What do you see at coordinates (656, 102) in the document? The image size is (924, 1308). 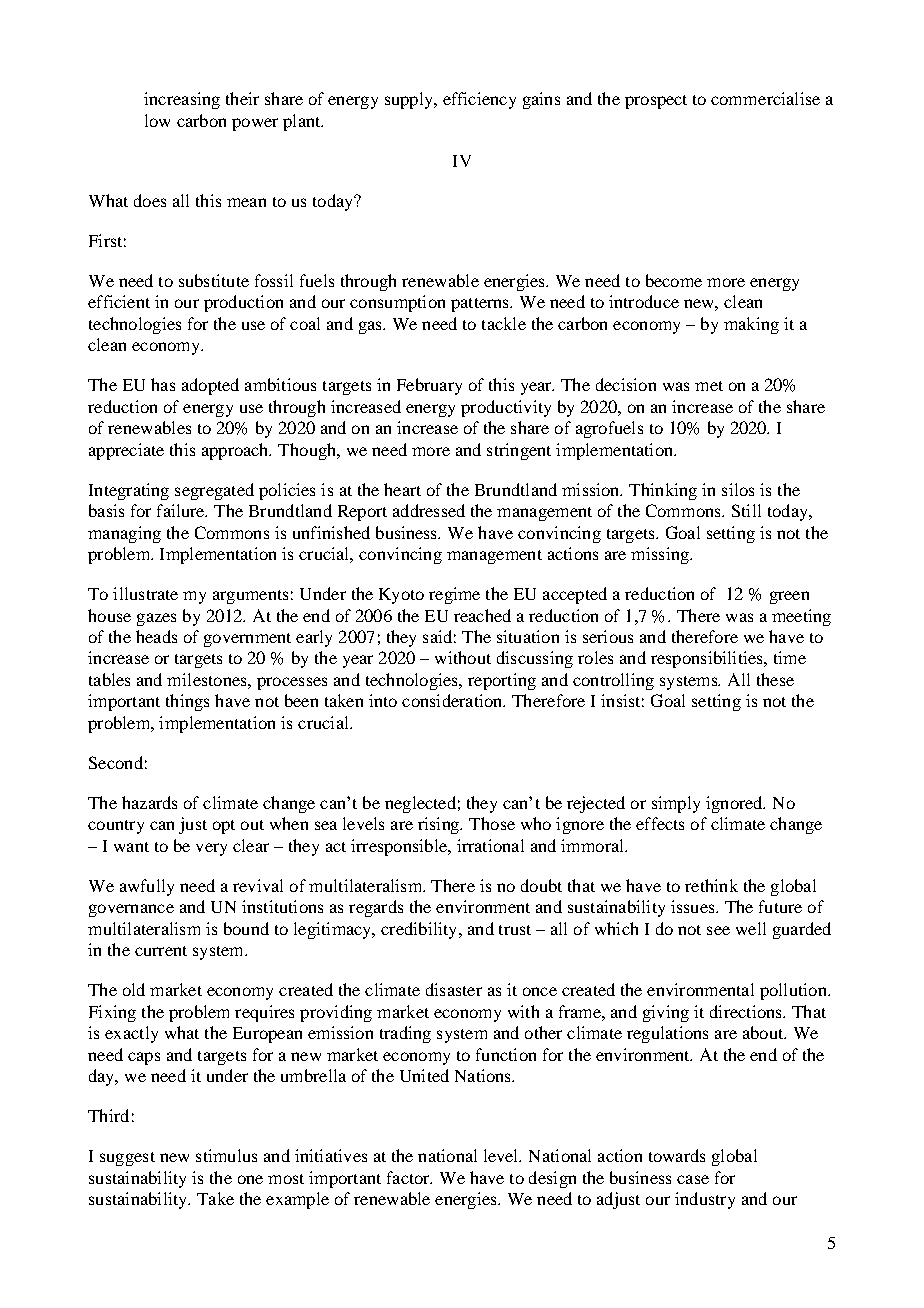 I see `prospect` at bounding box center [656, 102].
